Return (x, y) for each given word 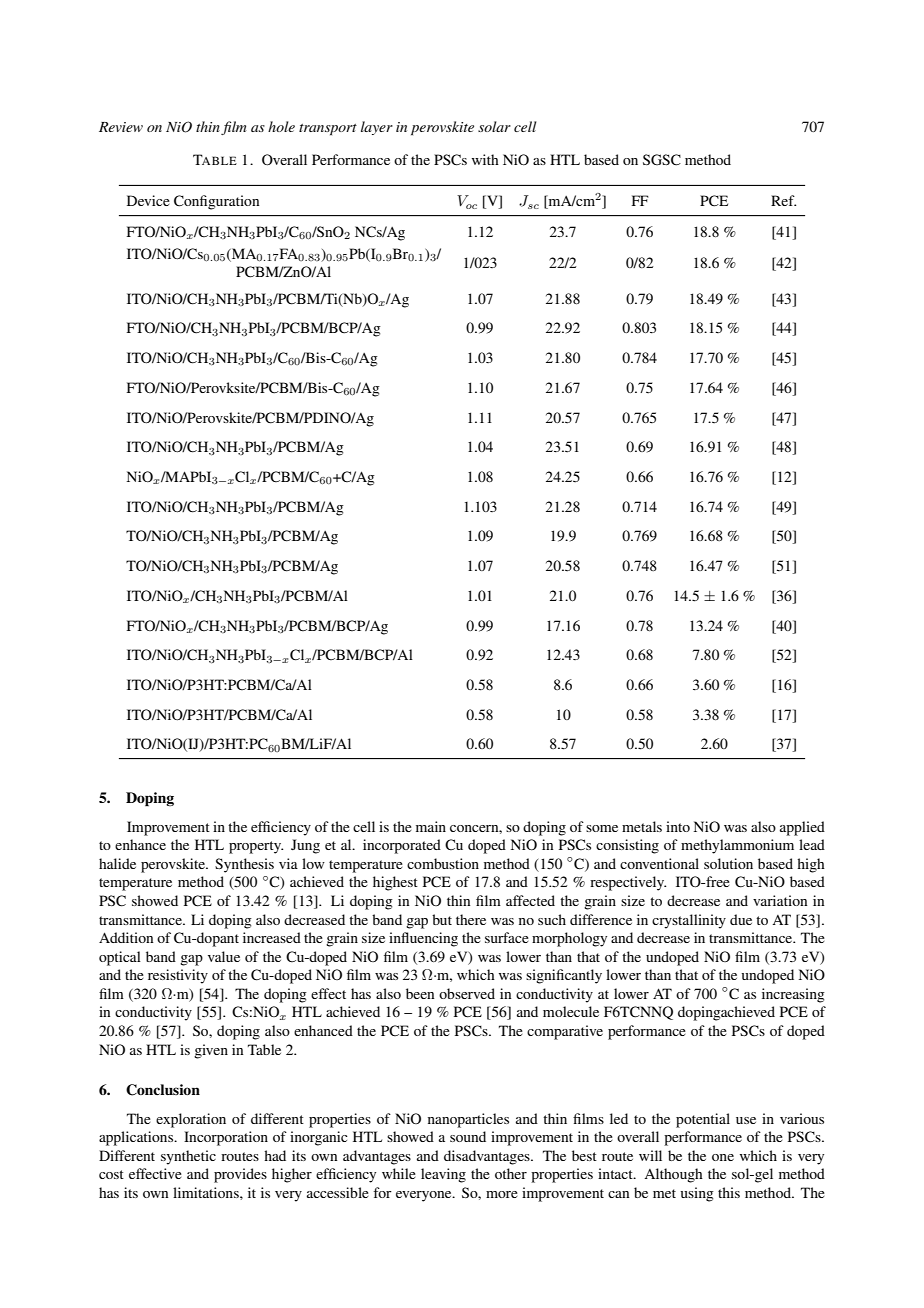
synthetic (188, 1157)
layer (377, 128)
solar (494, 126)
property (256, 847)
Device (148, 200)
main (431, 826)
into (678, 826)
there (471, 919)
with (485, 159)
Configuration (216, 202)
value (224, 956)
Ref (783, 200)
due (741, 919)
